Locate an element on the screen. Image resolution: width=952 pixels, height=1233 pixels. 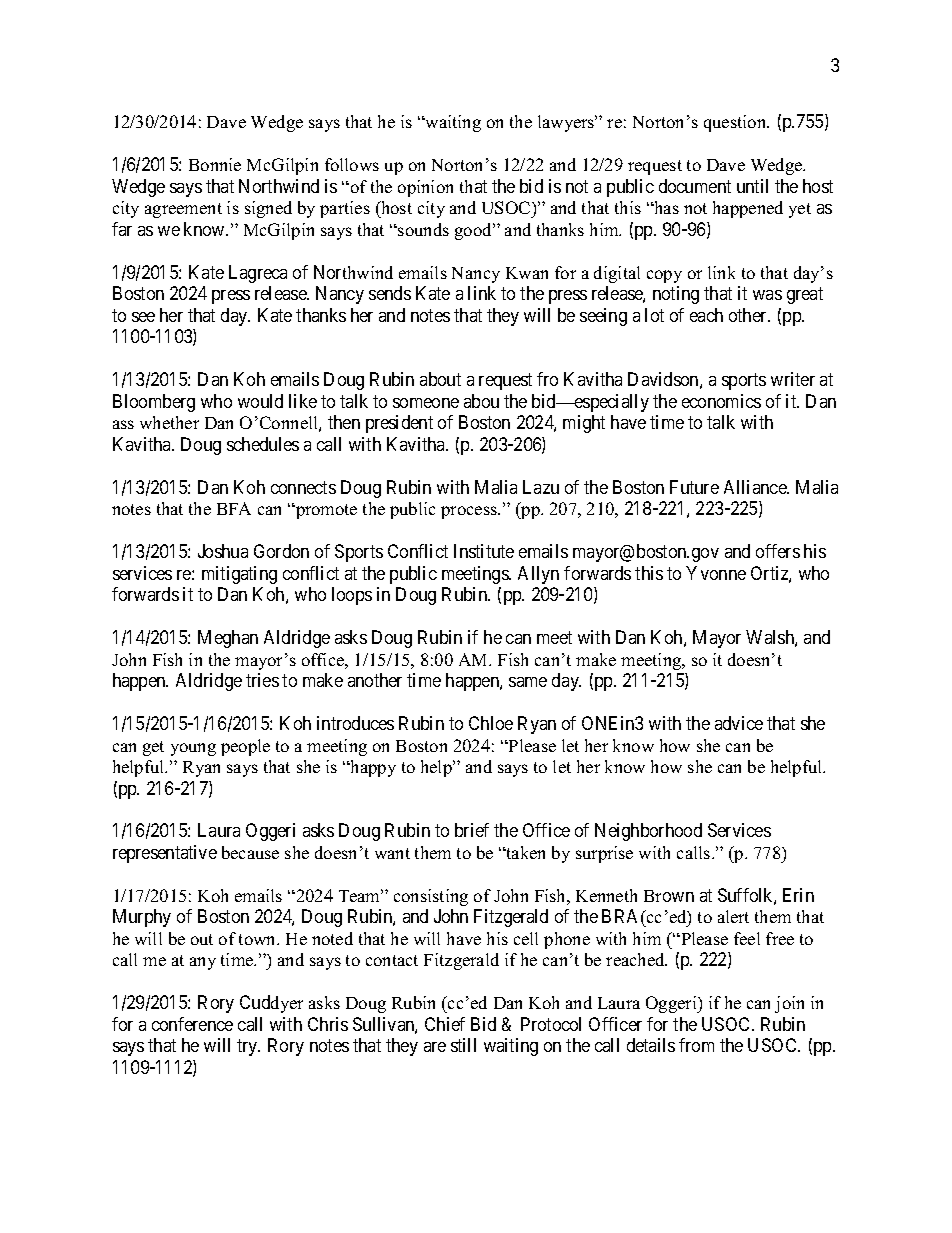
Bonnie is located at coordinates (215, 164).
